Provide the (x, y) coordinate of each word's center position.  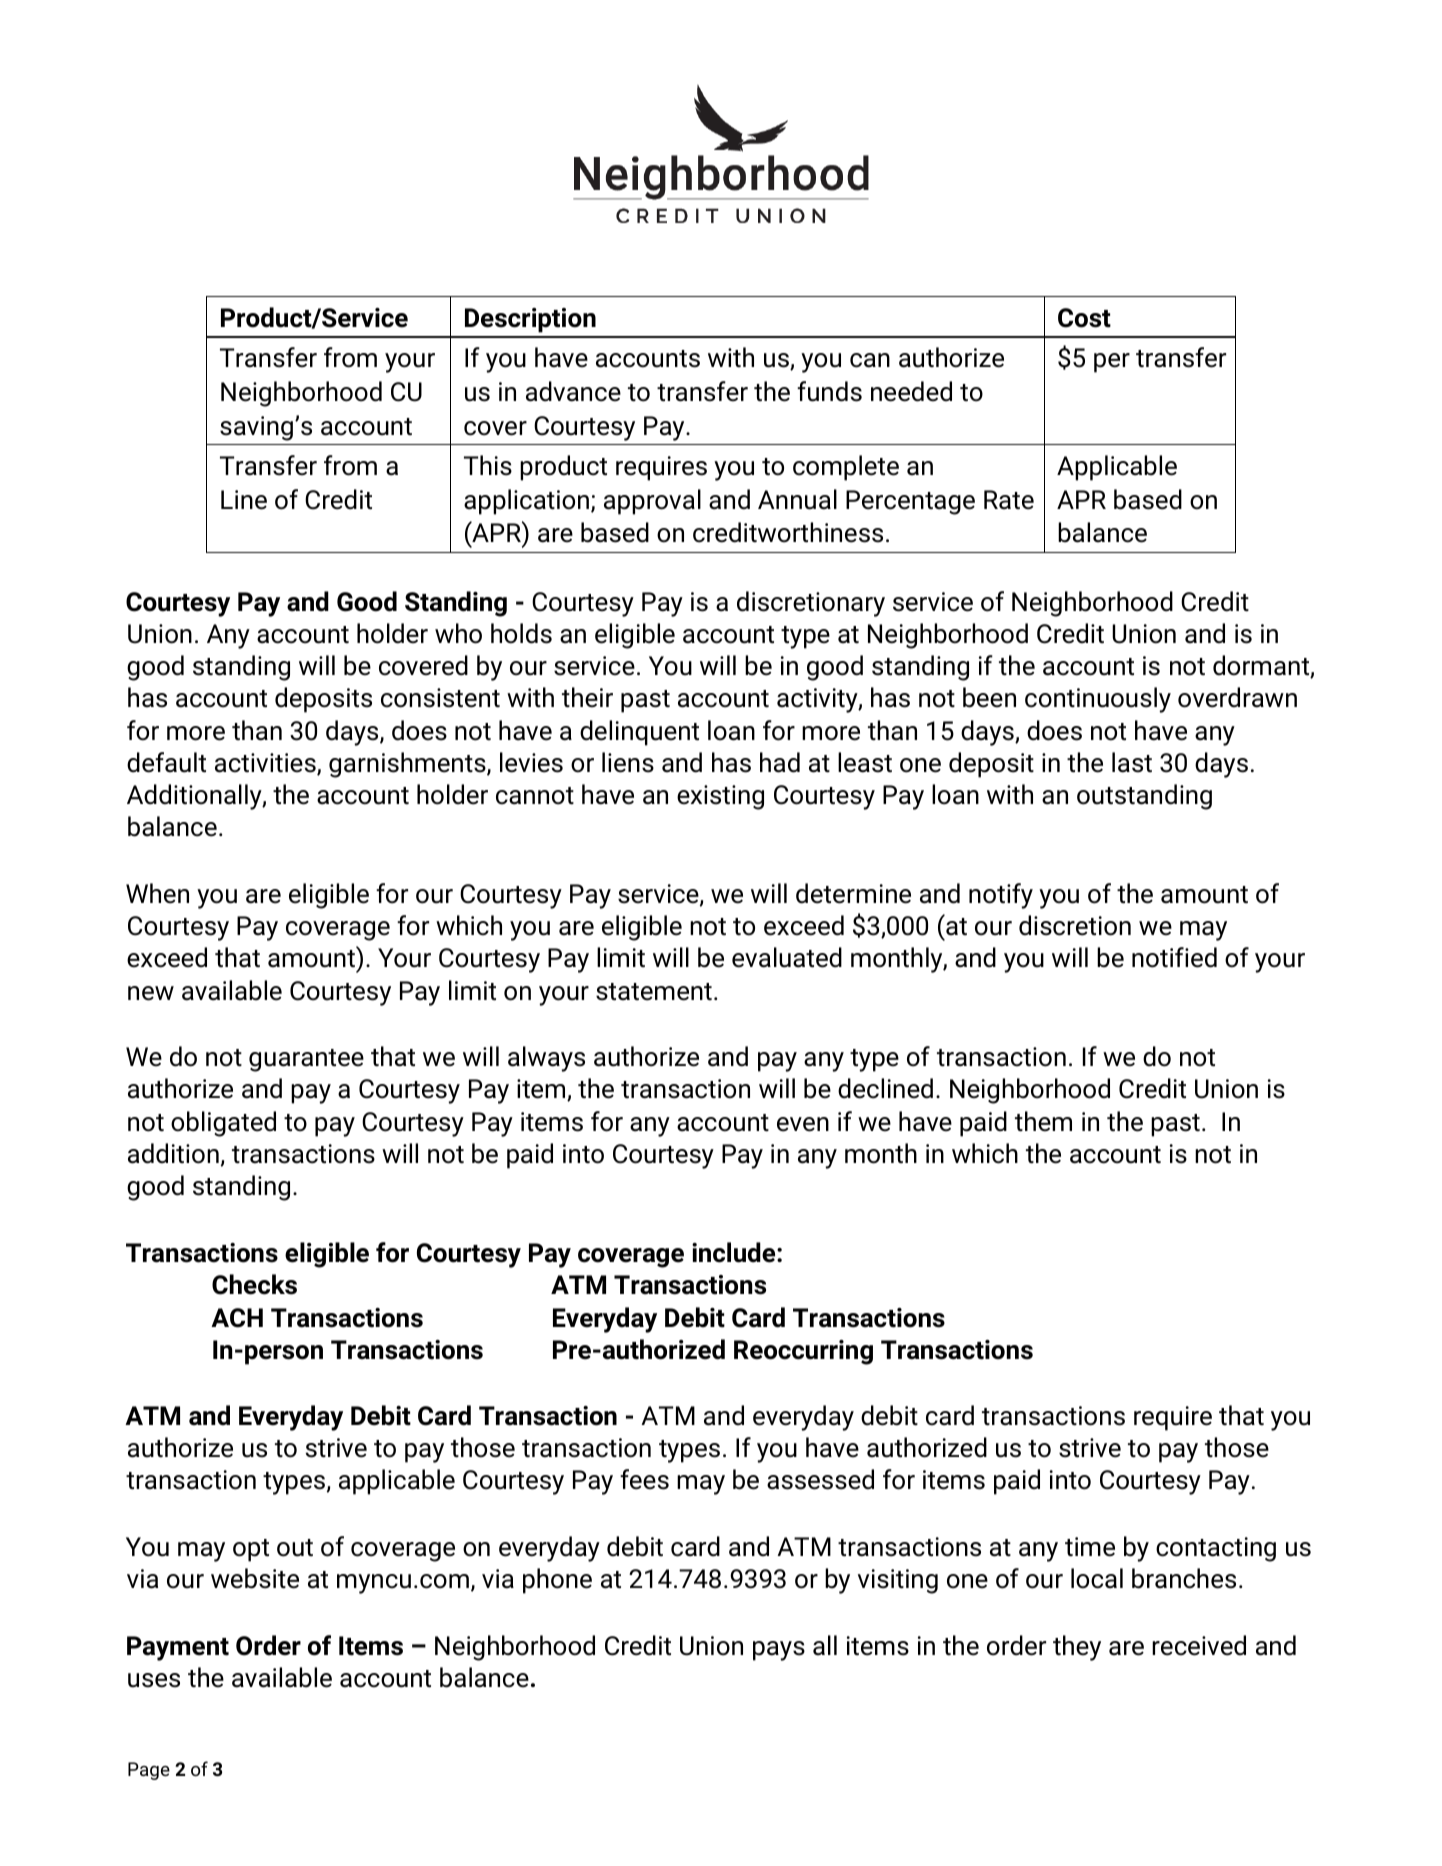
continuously (1098, 700)
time (1090, 1547)
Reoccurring (803, 1352)
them (1043, 1121)
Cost (1084, 318)
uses (154, 1680)
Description (530, 320)
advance (573, 391)
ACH (237, 1318)
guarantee (306, 1060)
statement (654, 992)
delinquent (639, 733)
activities (266, 764)
